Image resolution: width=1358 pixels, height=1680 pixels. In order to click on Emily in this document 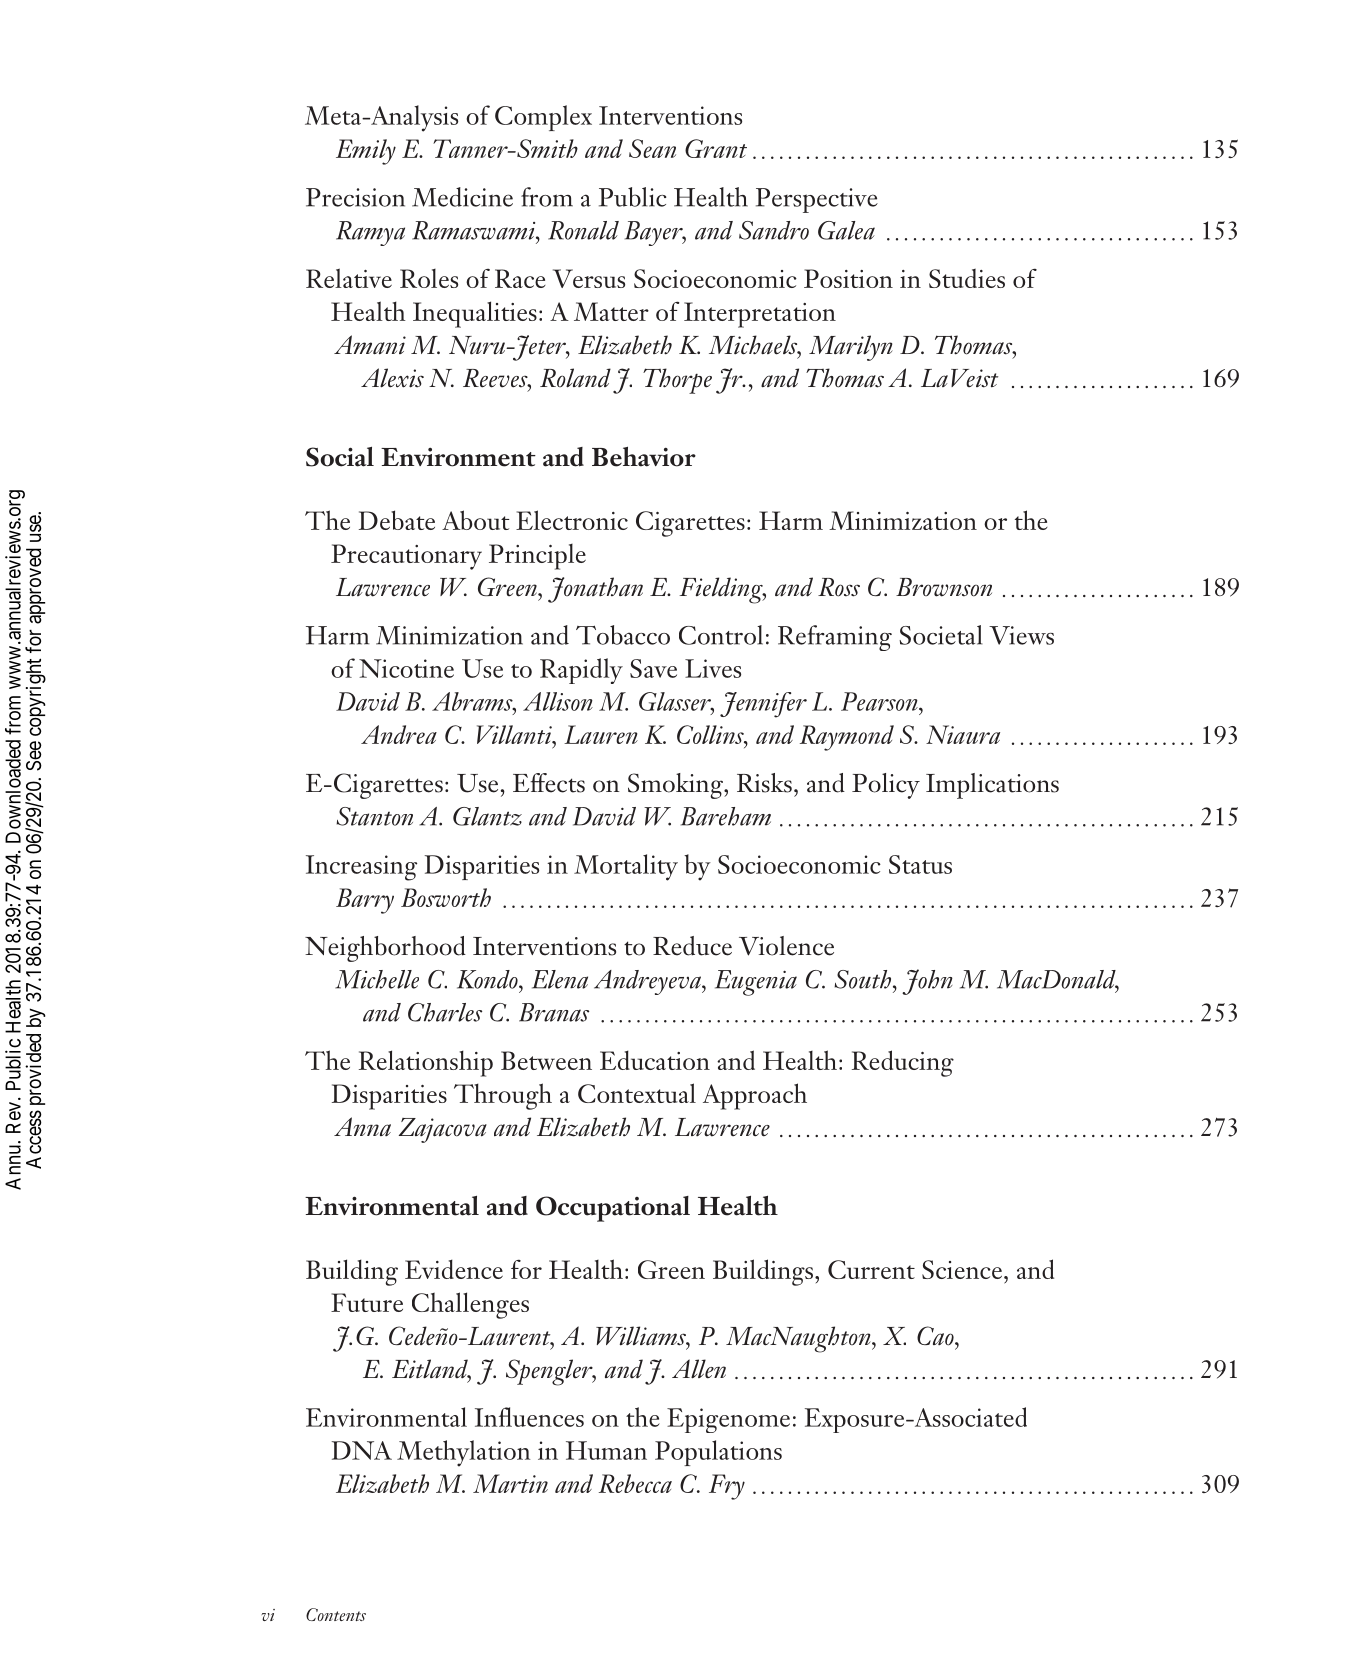, I will do `click(366, 152)`.
